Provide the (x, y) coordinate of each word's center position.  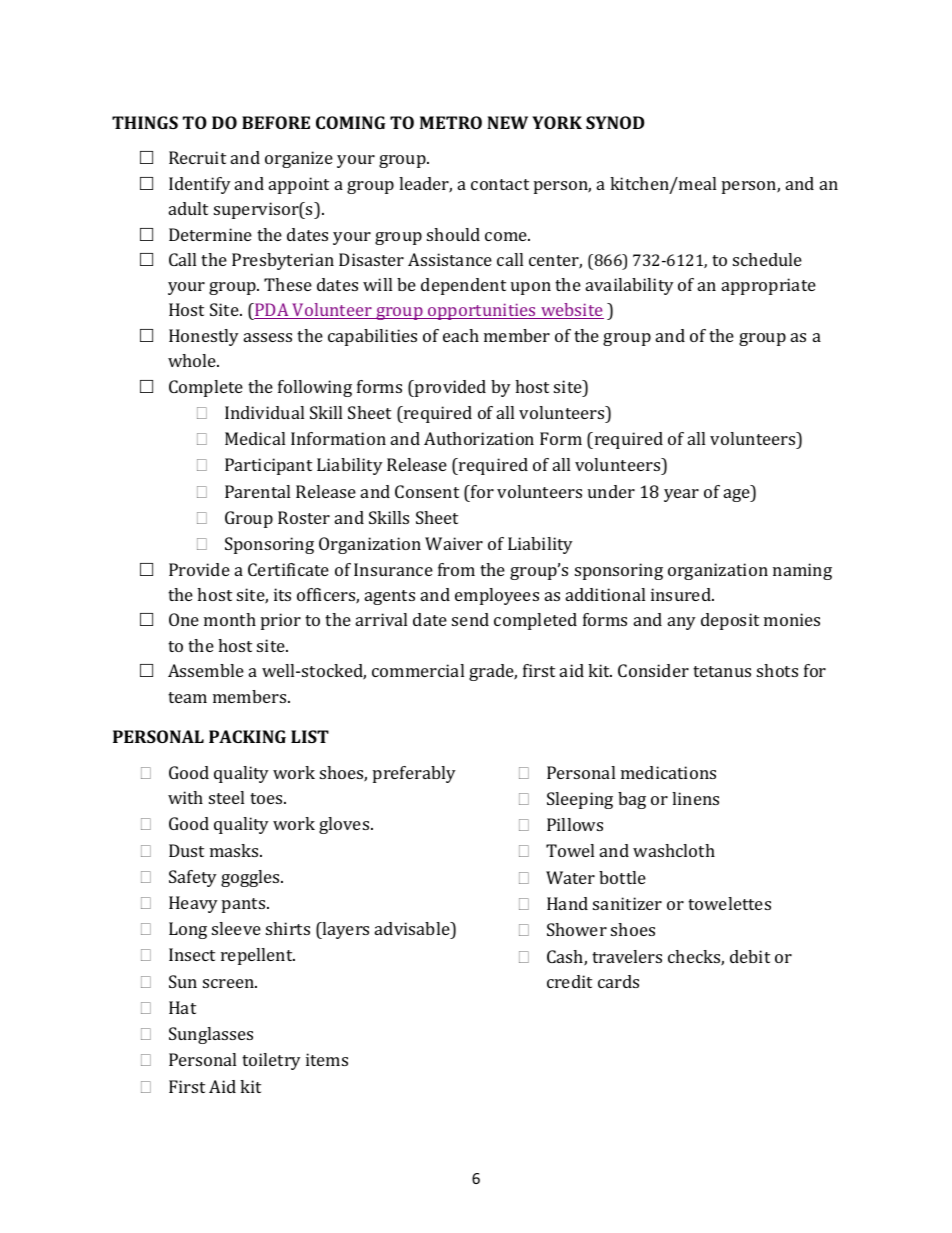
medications (668, 772)
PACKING (247, 736)
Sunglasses (211, 1035)
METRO (451, 122)
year (681, 495)
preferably (414, 774)
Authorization (479, 438)
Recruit (197, 157)
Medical (255, 438)
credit (569, 981)
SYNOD (615, 122)
